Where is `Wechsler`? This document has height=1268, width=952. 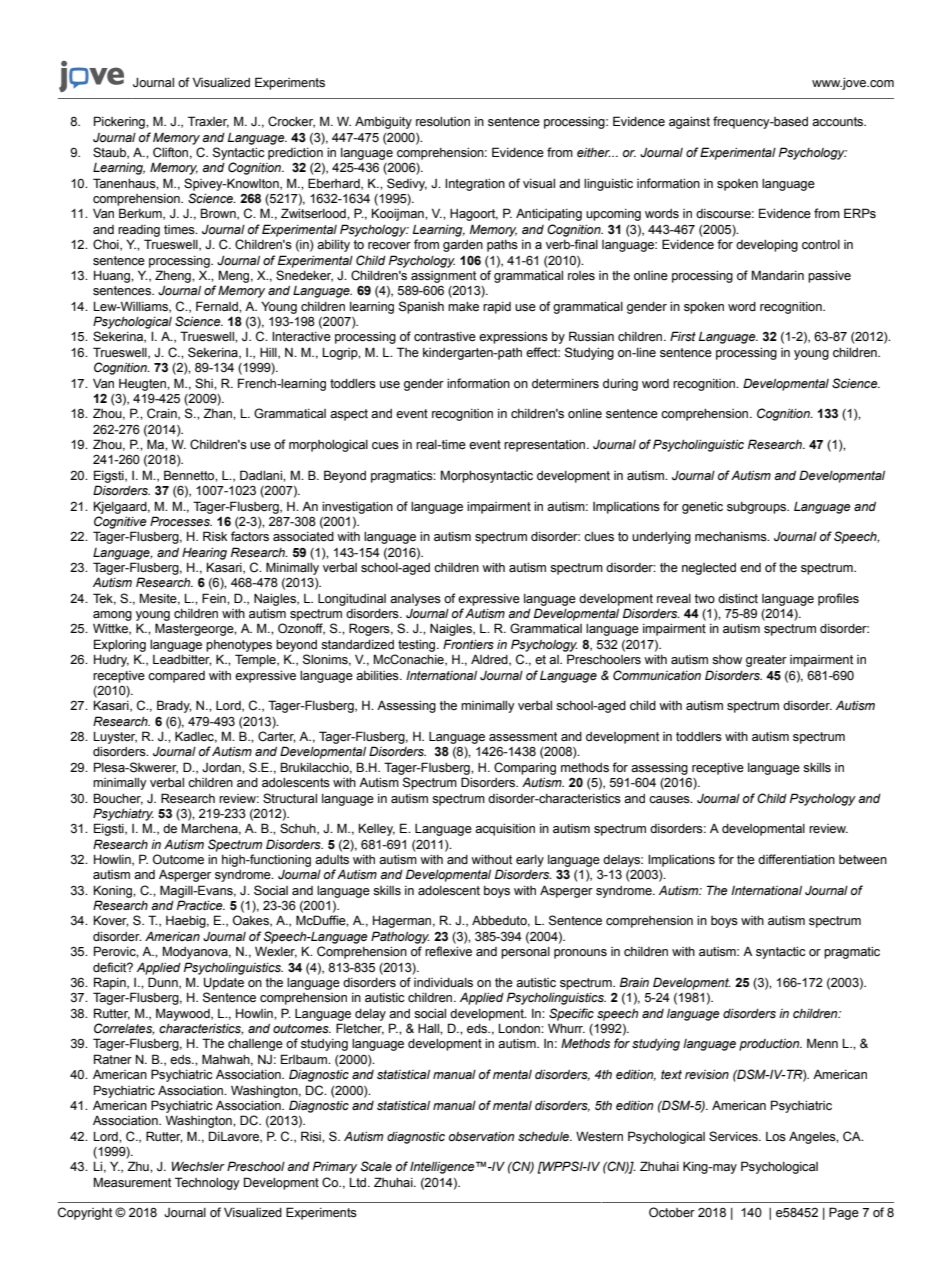
Wechsler is located at coordinates (198, 1166).
